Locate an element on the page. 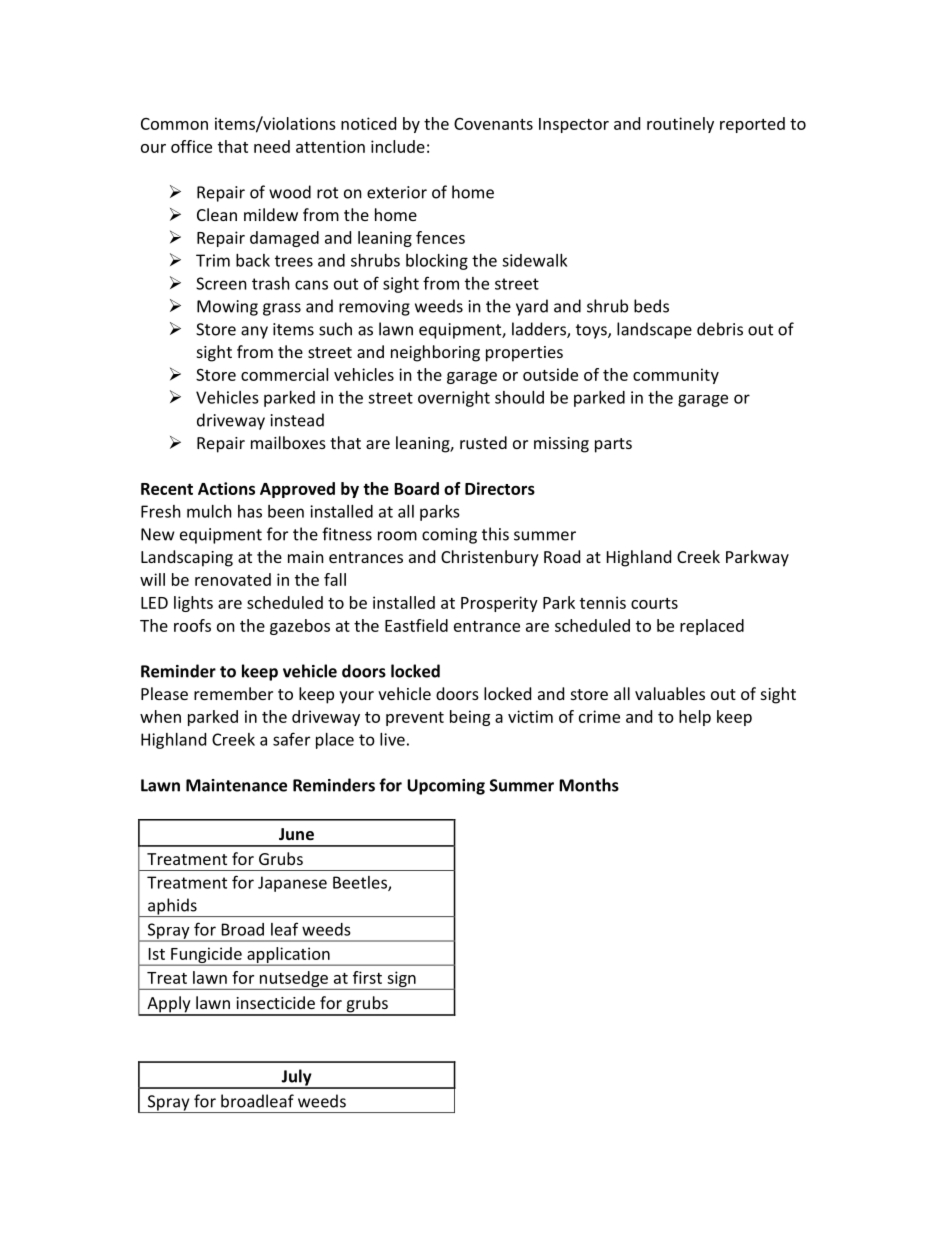 This page has height=1233, width=952. insecticide is located at coordinates (275, 1002).
